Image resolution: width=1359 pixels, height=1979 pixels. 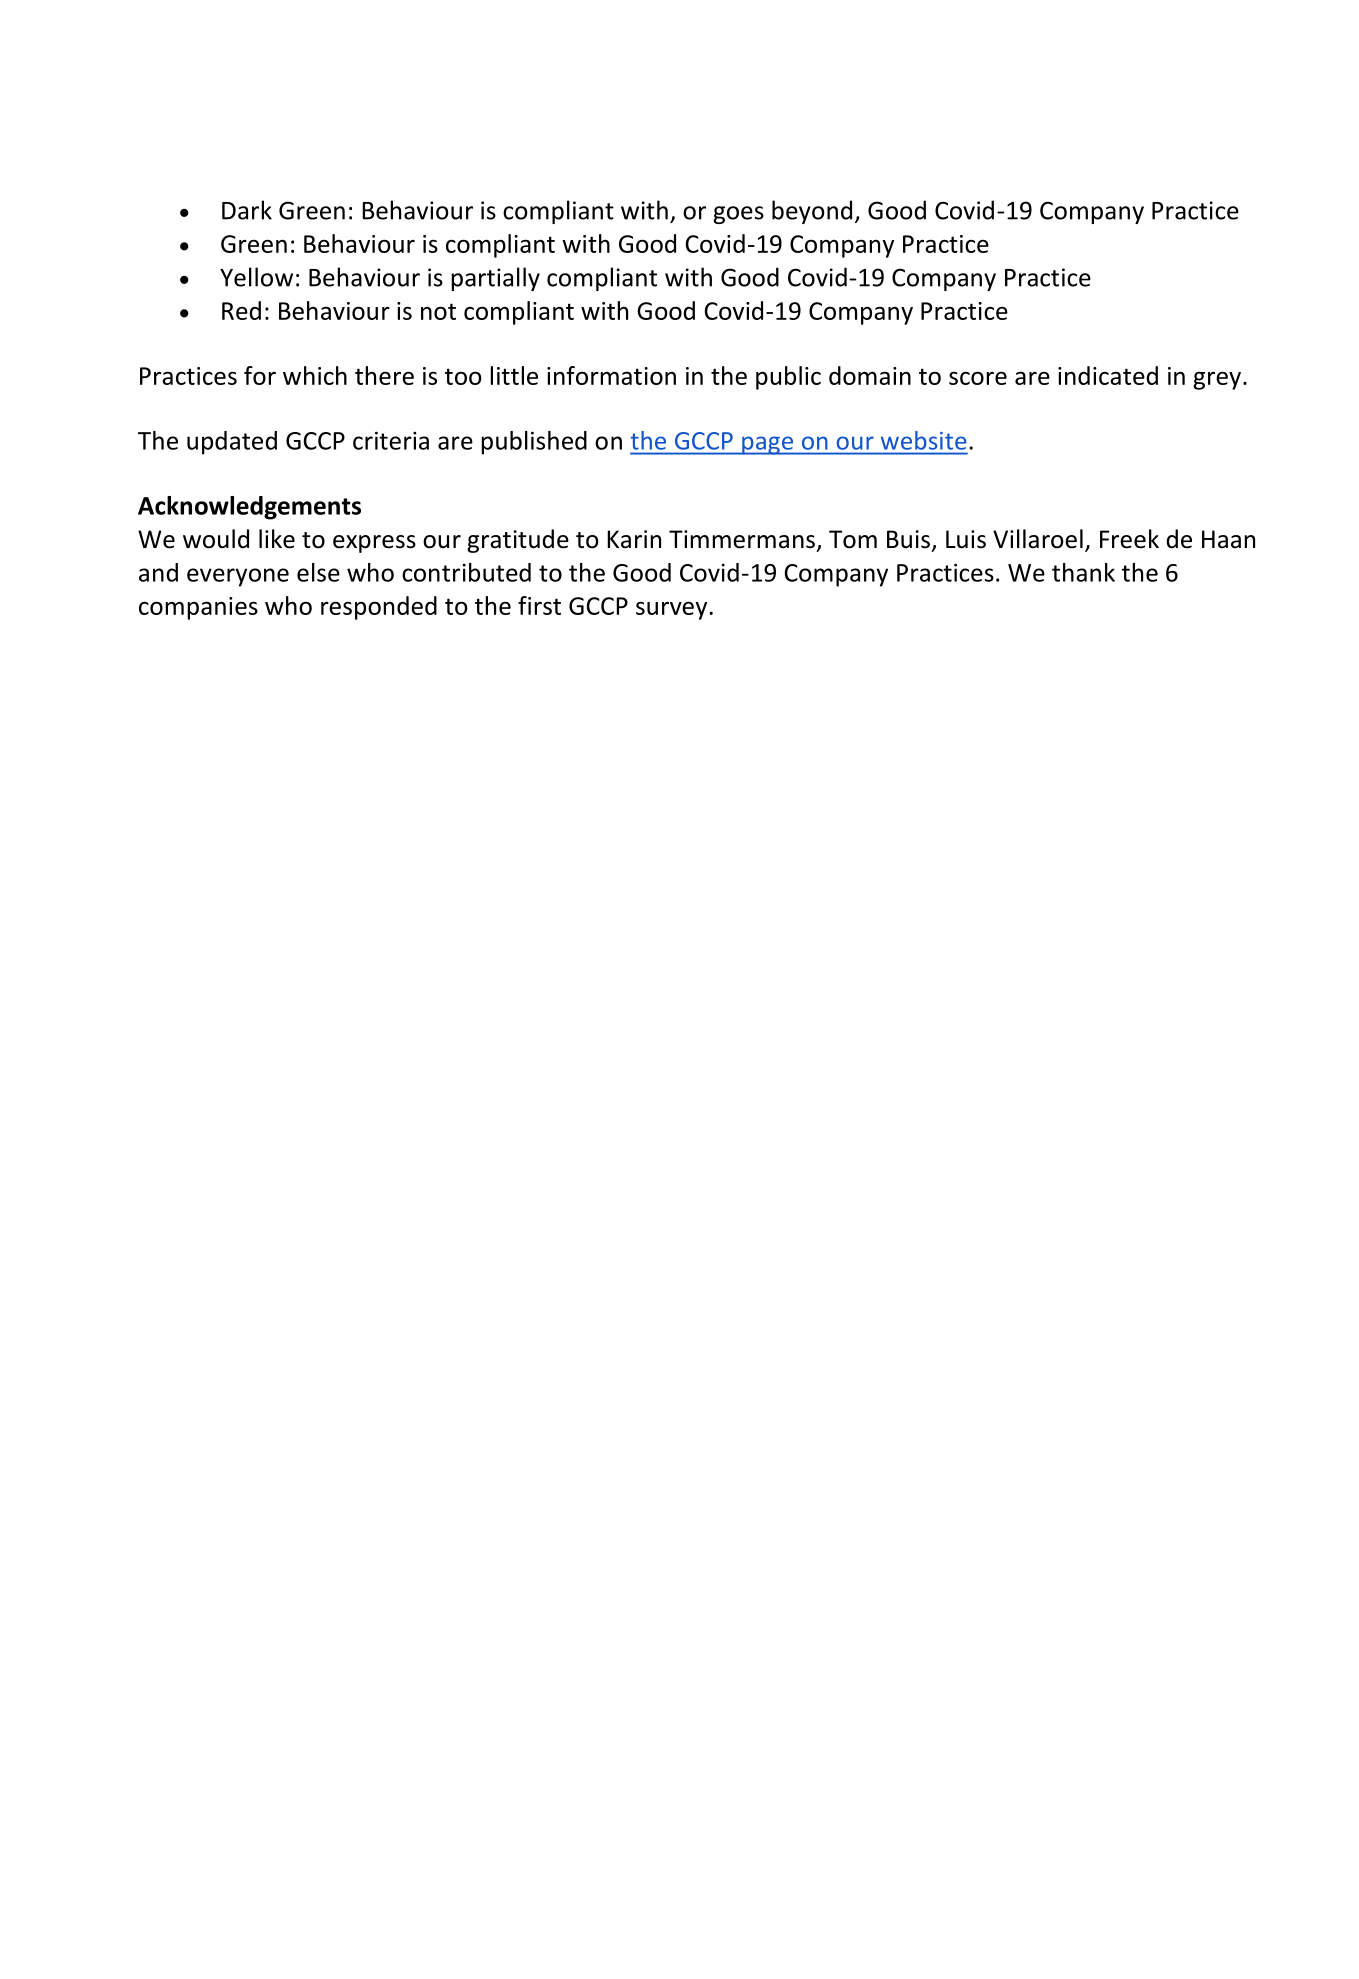 What do you see at coordinates (247, 210) in the page?
I see `Dark` at bounding box center [247, 210].
